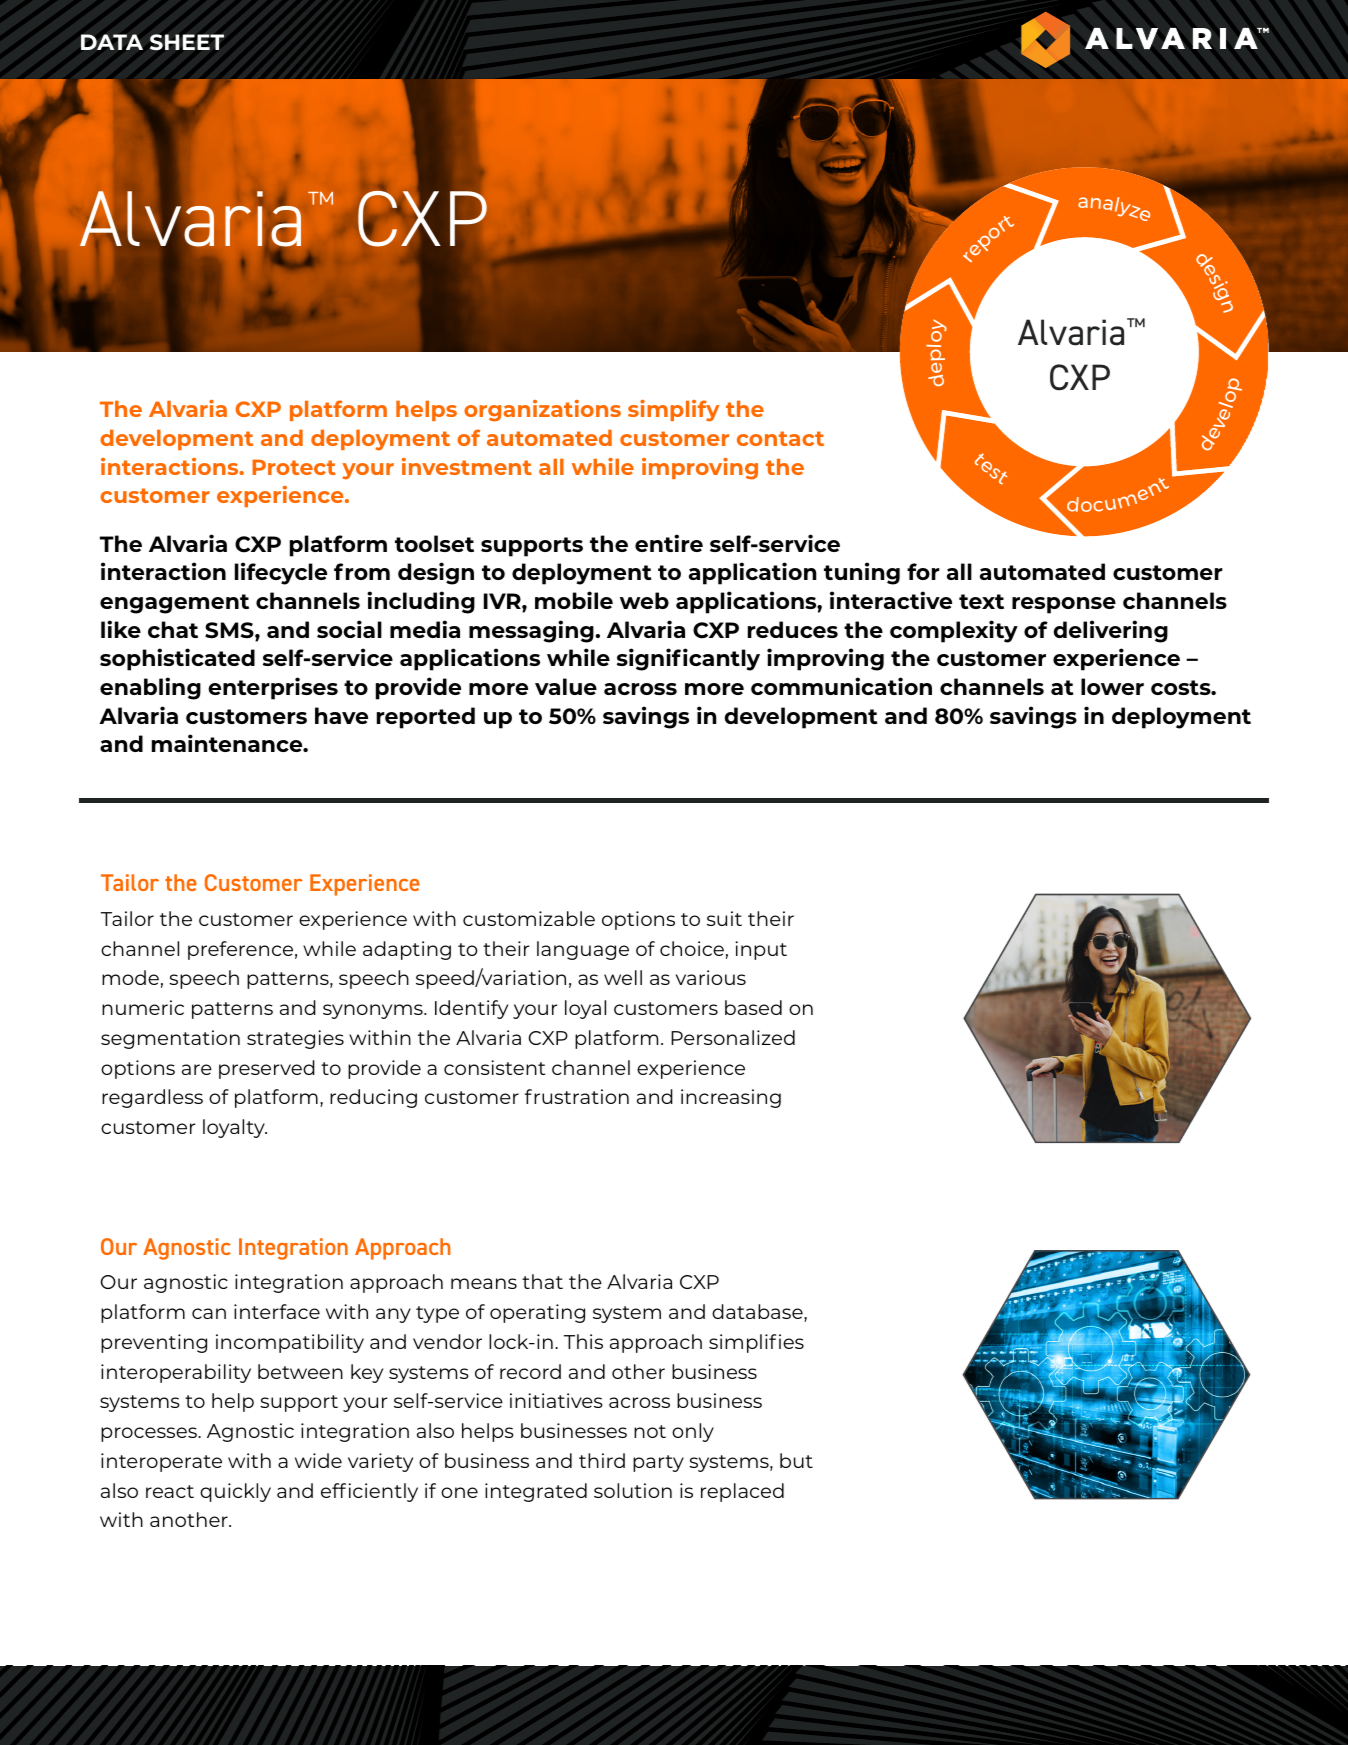  What do you see at coordinates (673, 411) in the screenshot?
I see `simplify` at bounding box center [673, 411].
